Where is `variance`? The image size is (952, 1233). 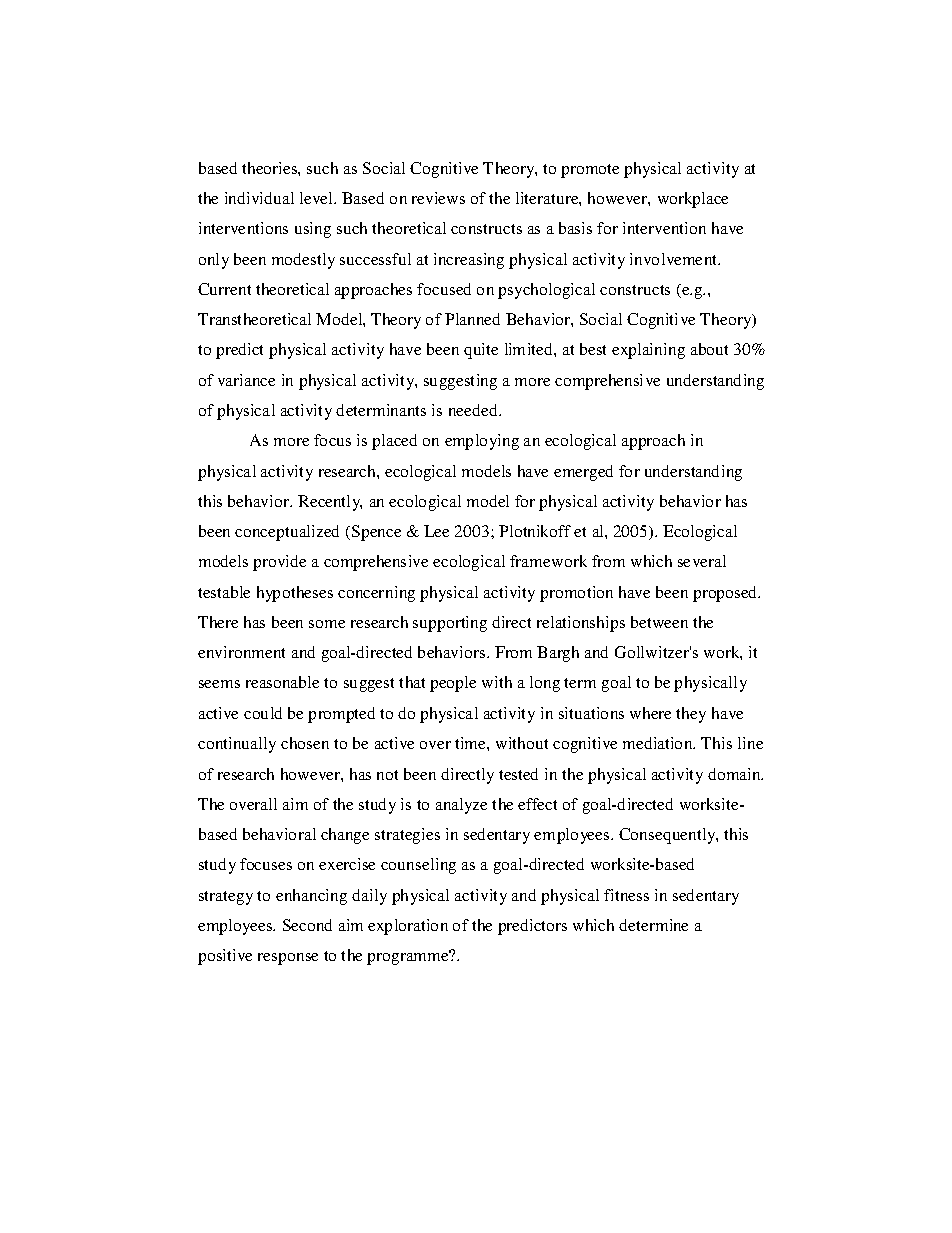 variance is located at coordinates (246, 380).
